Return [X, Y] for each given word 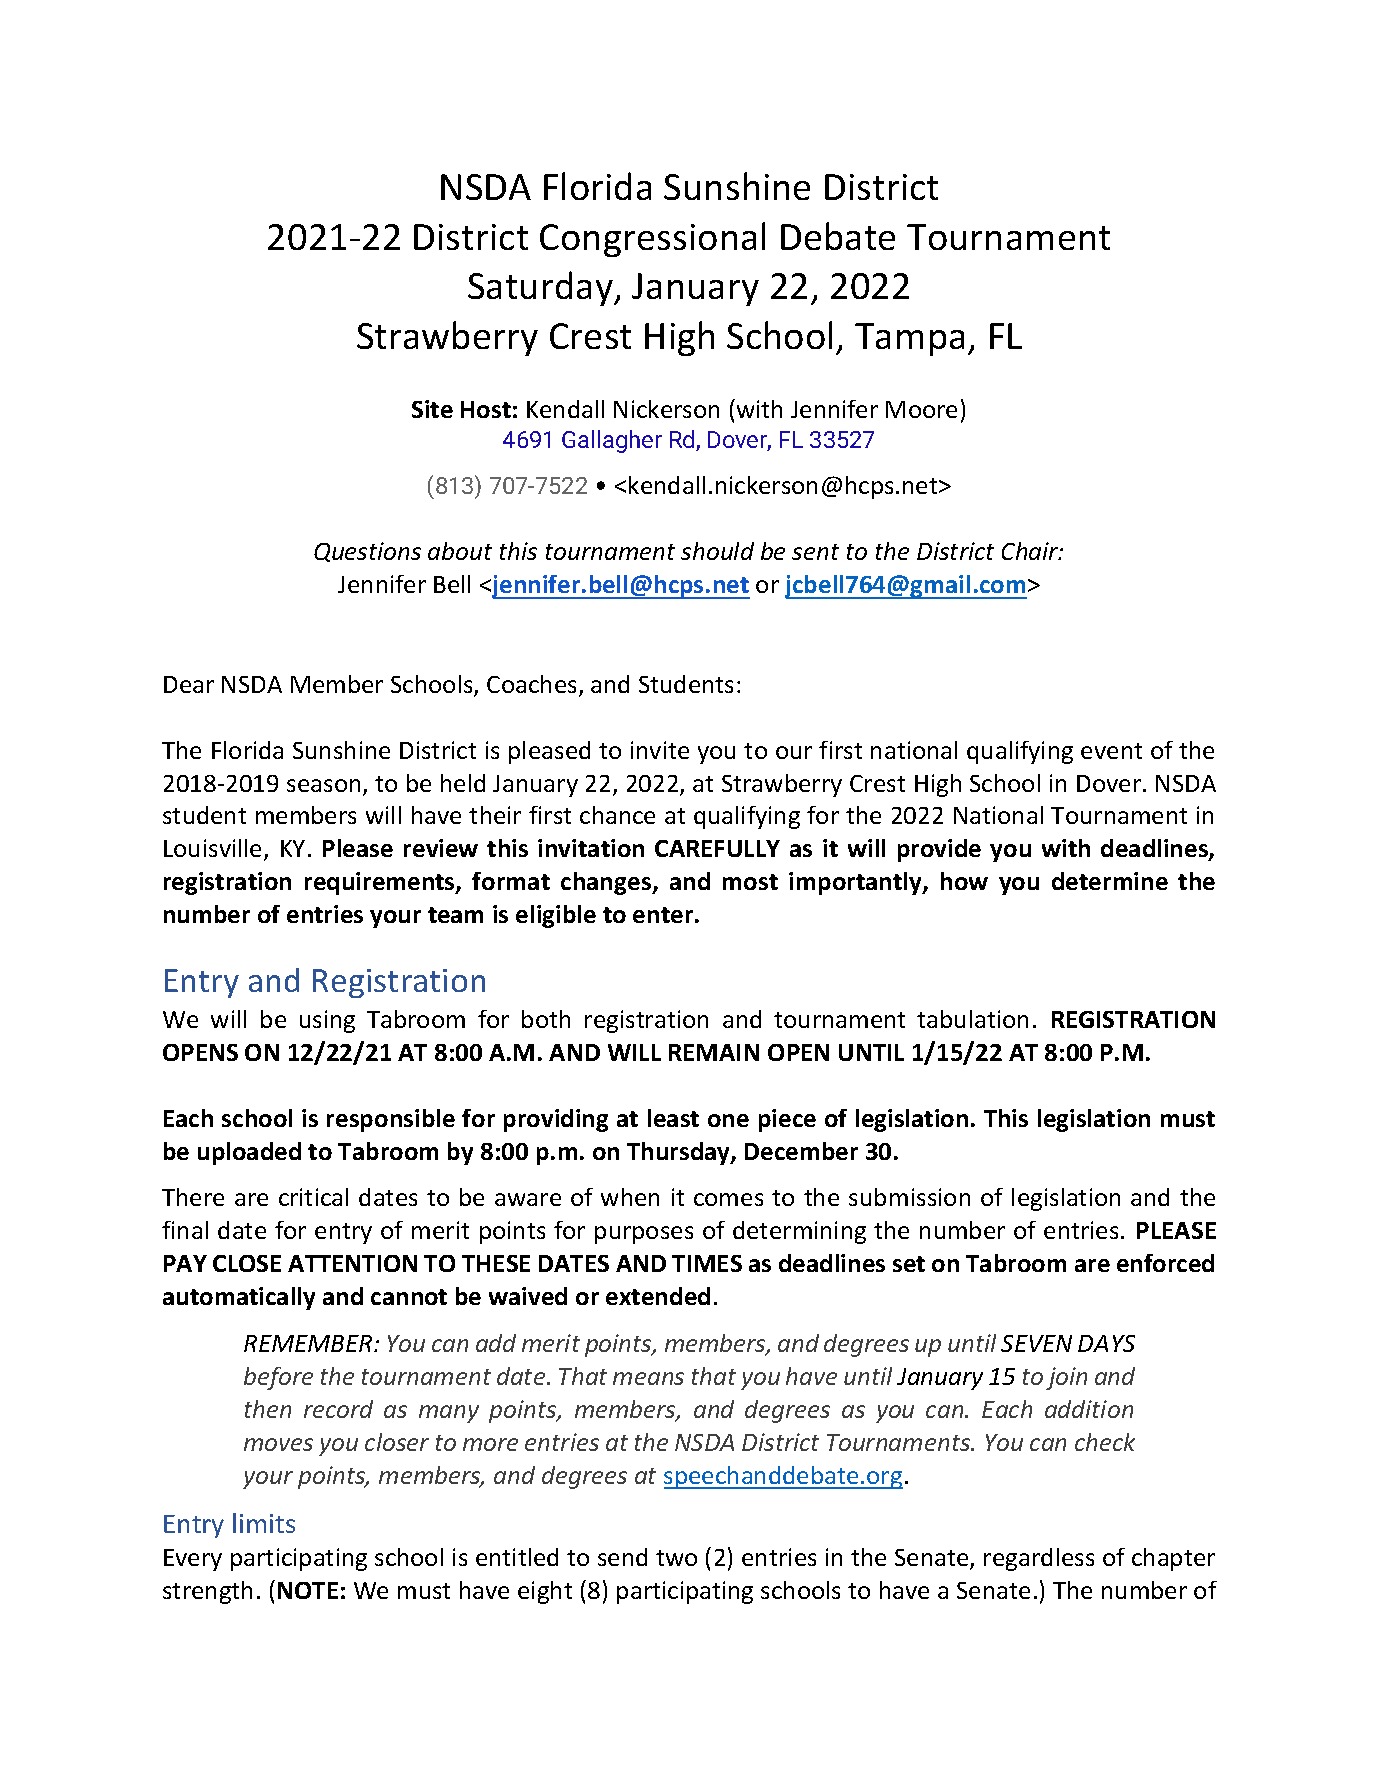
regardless [1039, 1559]
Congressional [652, 239]
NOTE [308, 1590]
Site [432, 409]
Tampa [909, 339]
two [676, 1558]
